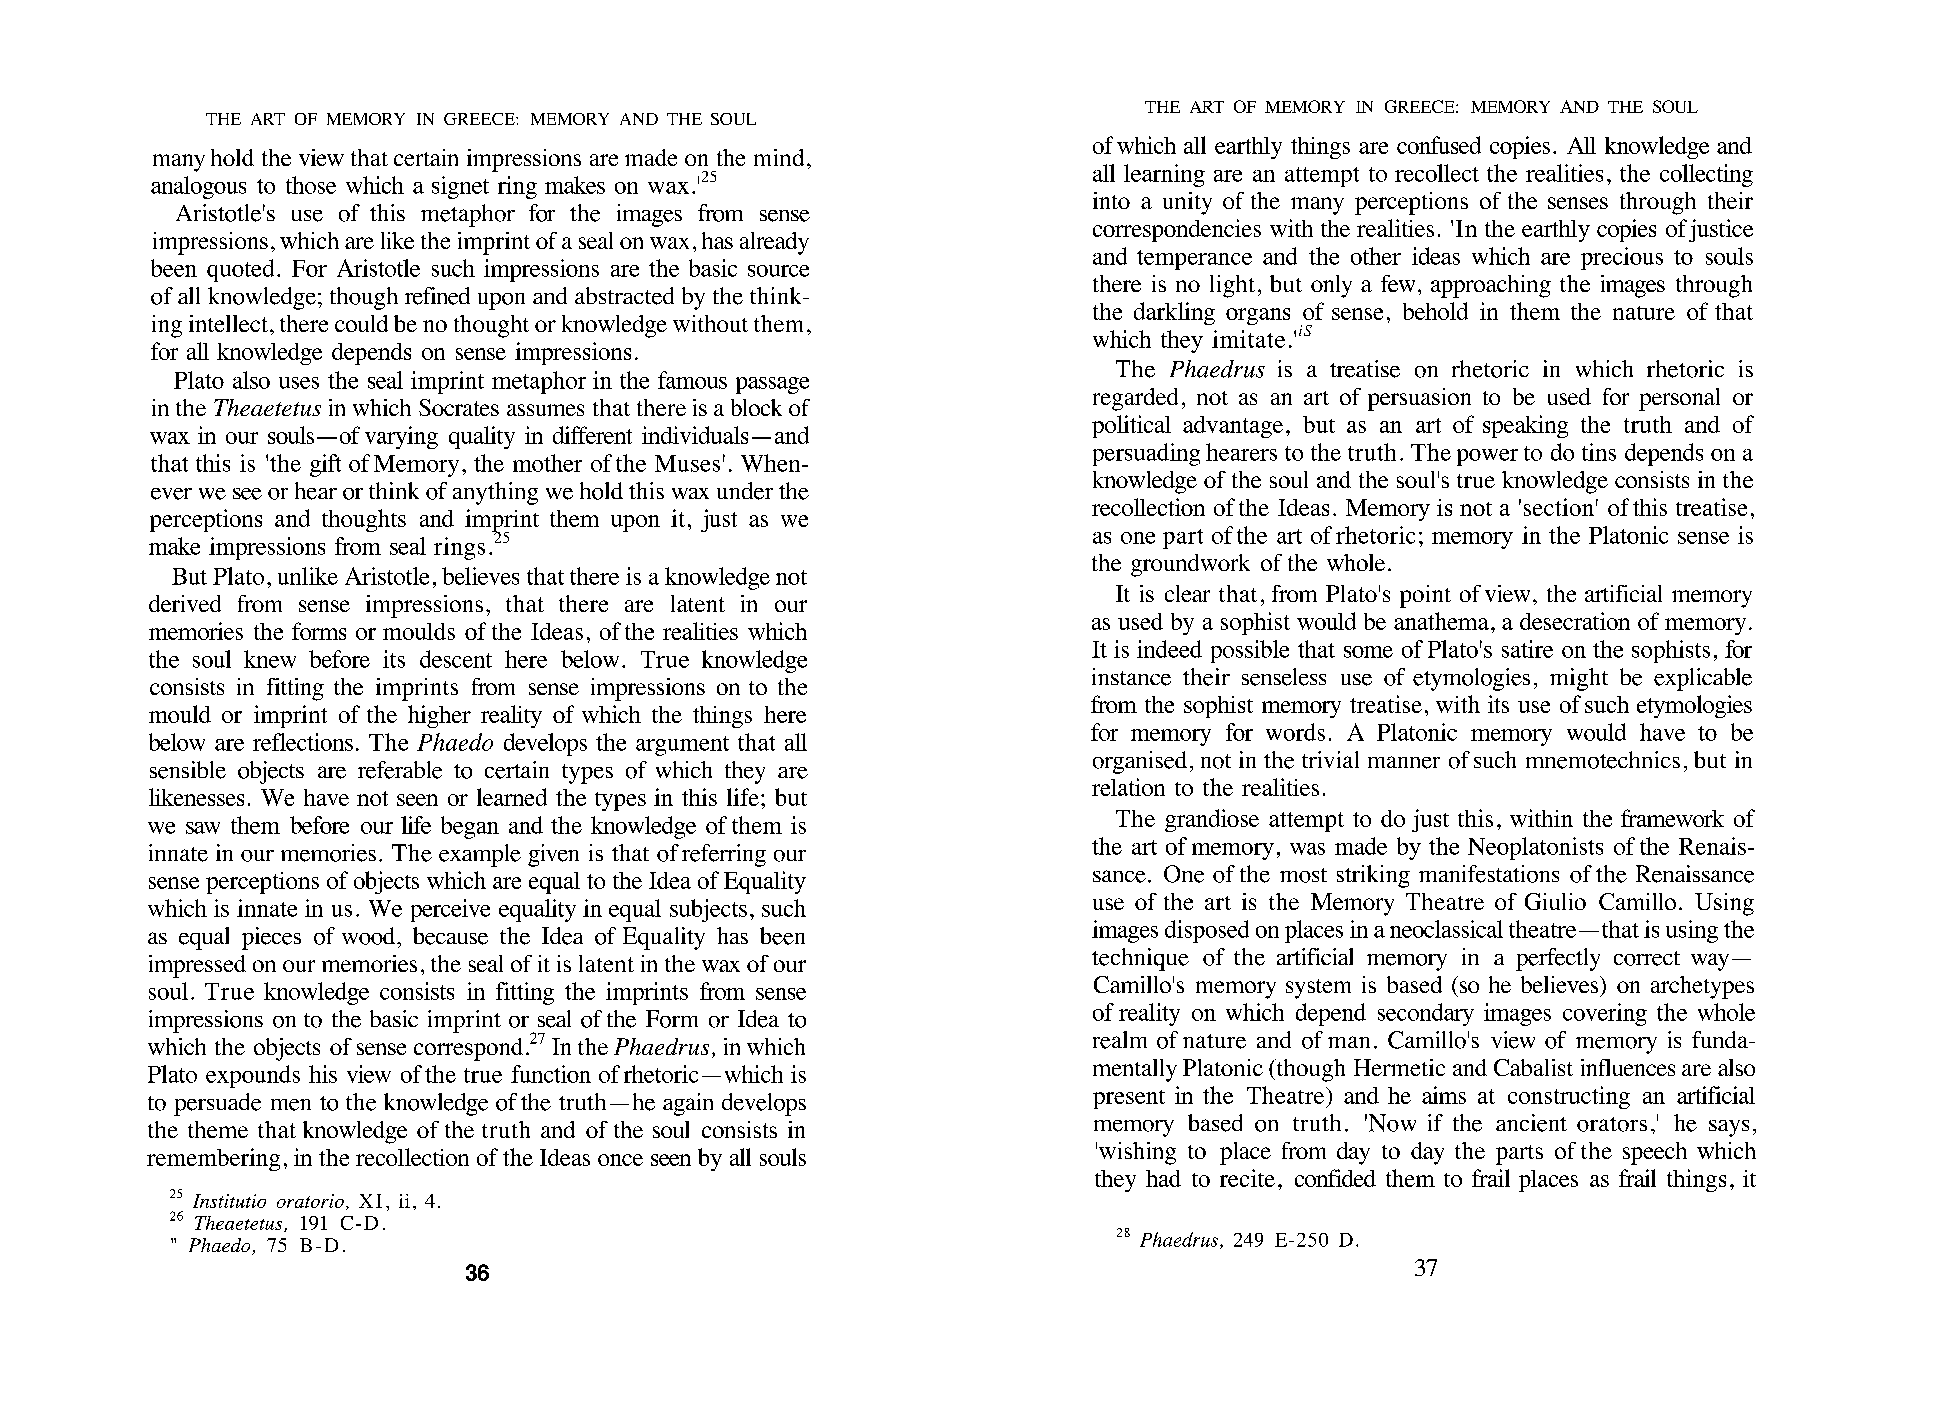 Image resolution: width=1938 pixels, height=1407 pixels. Describe the element at coordinates (1706, 175) in the screenshot. I see `collecting` at that location.
